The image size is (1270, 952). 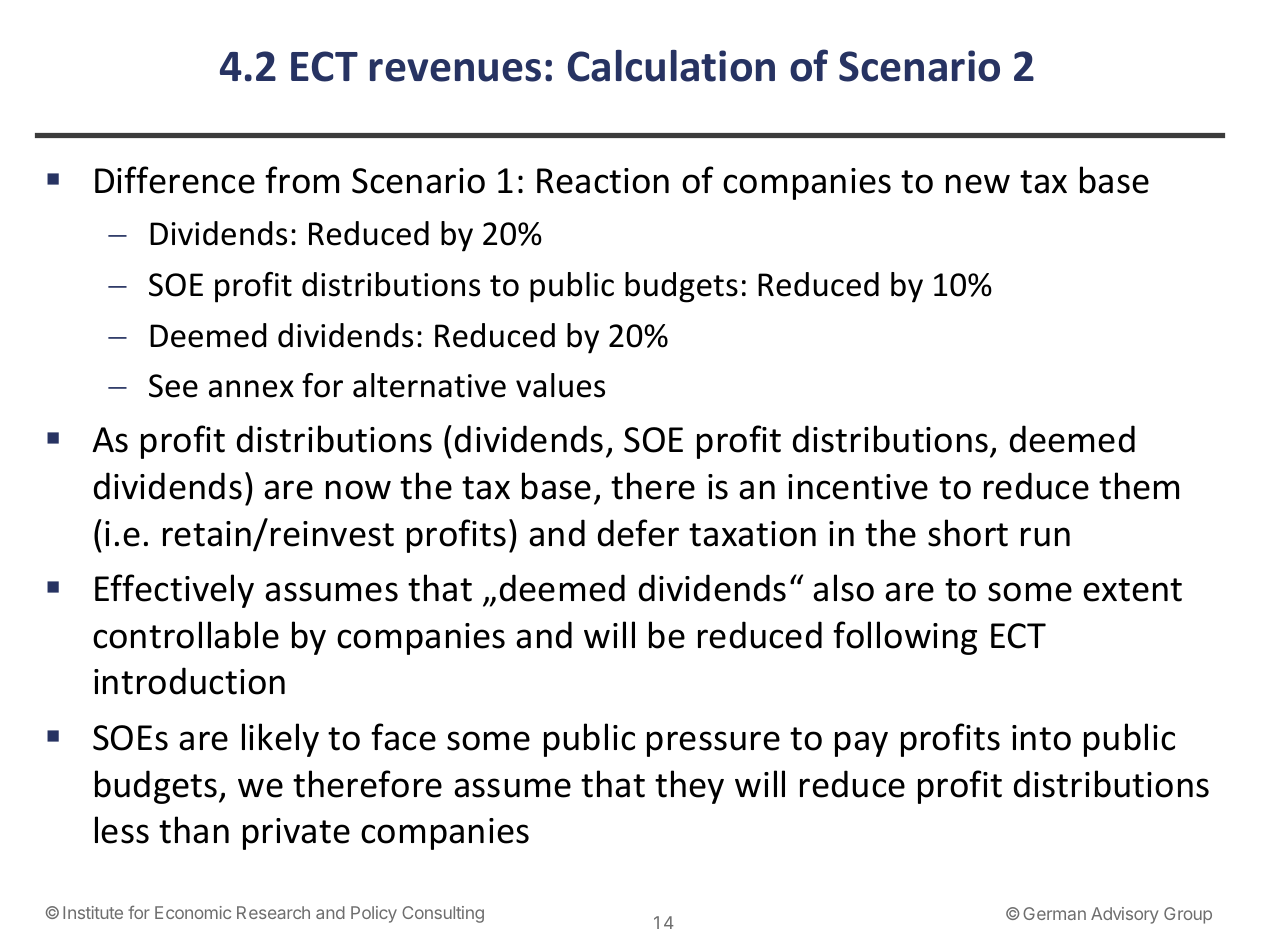 I want to click on them, so click(x=1139, y=486).
